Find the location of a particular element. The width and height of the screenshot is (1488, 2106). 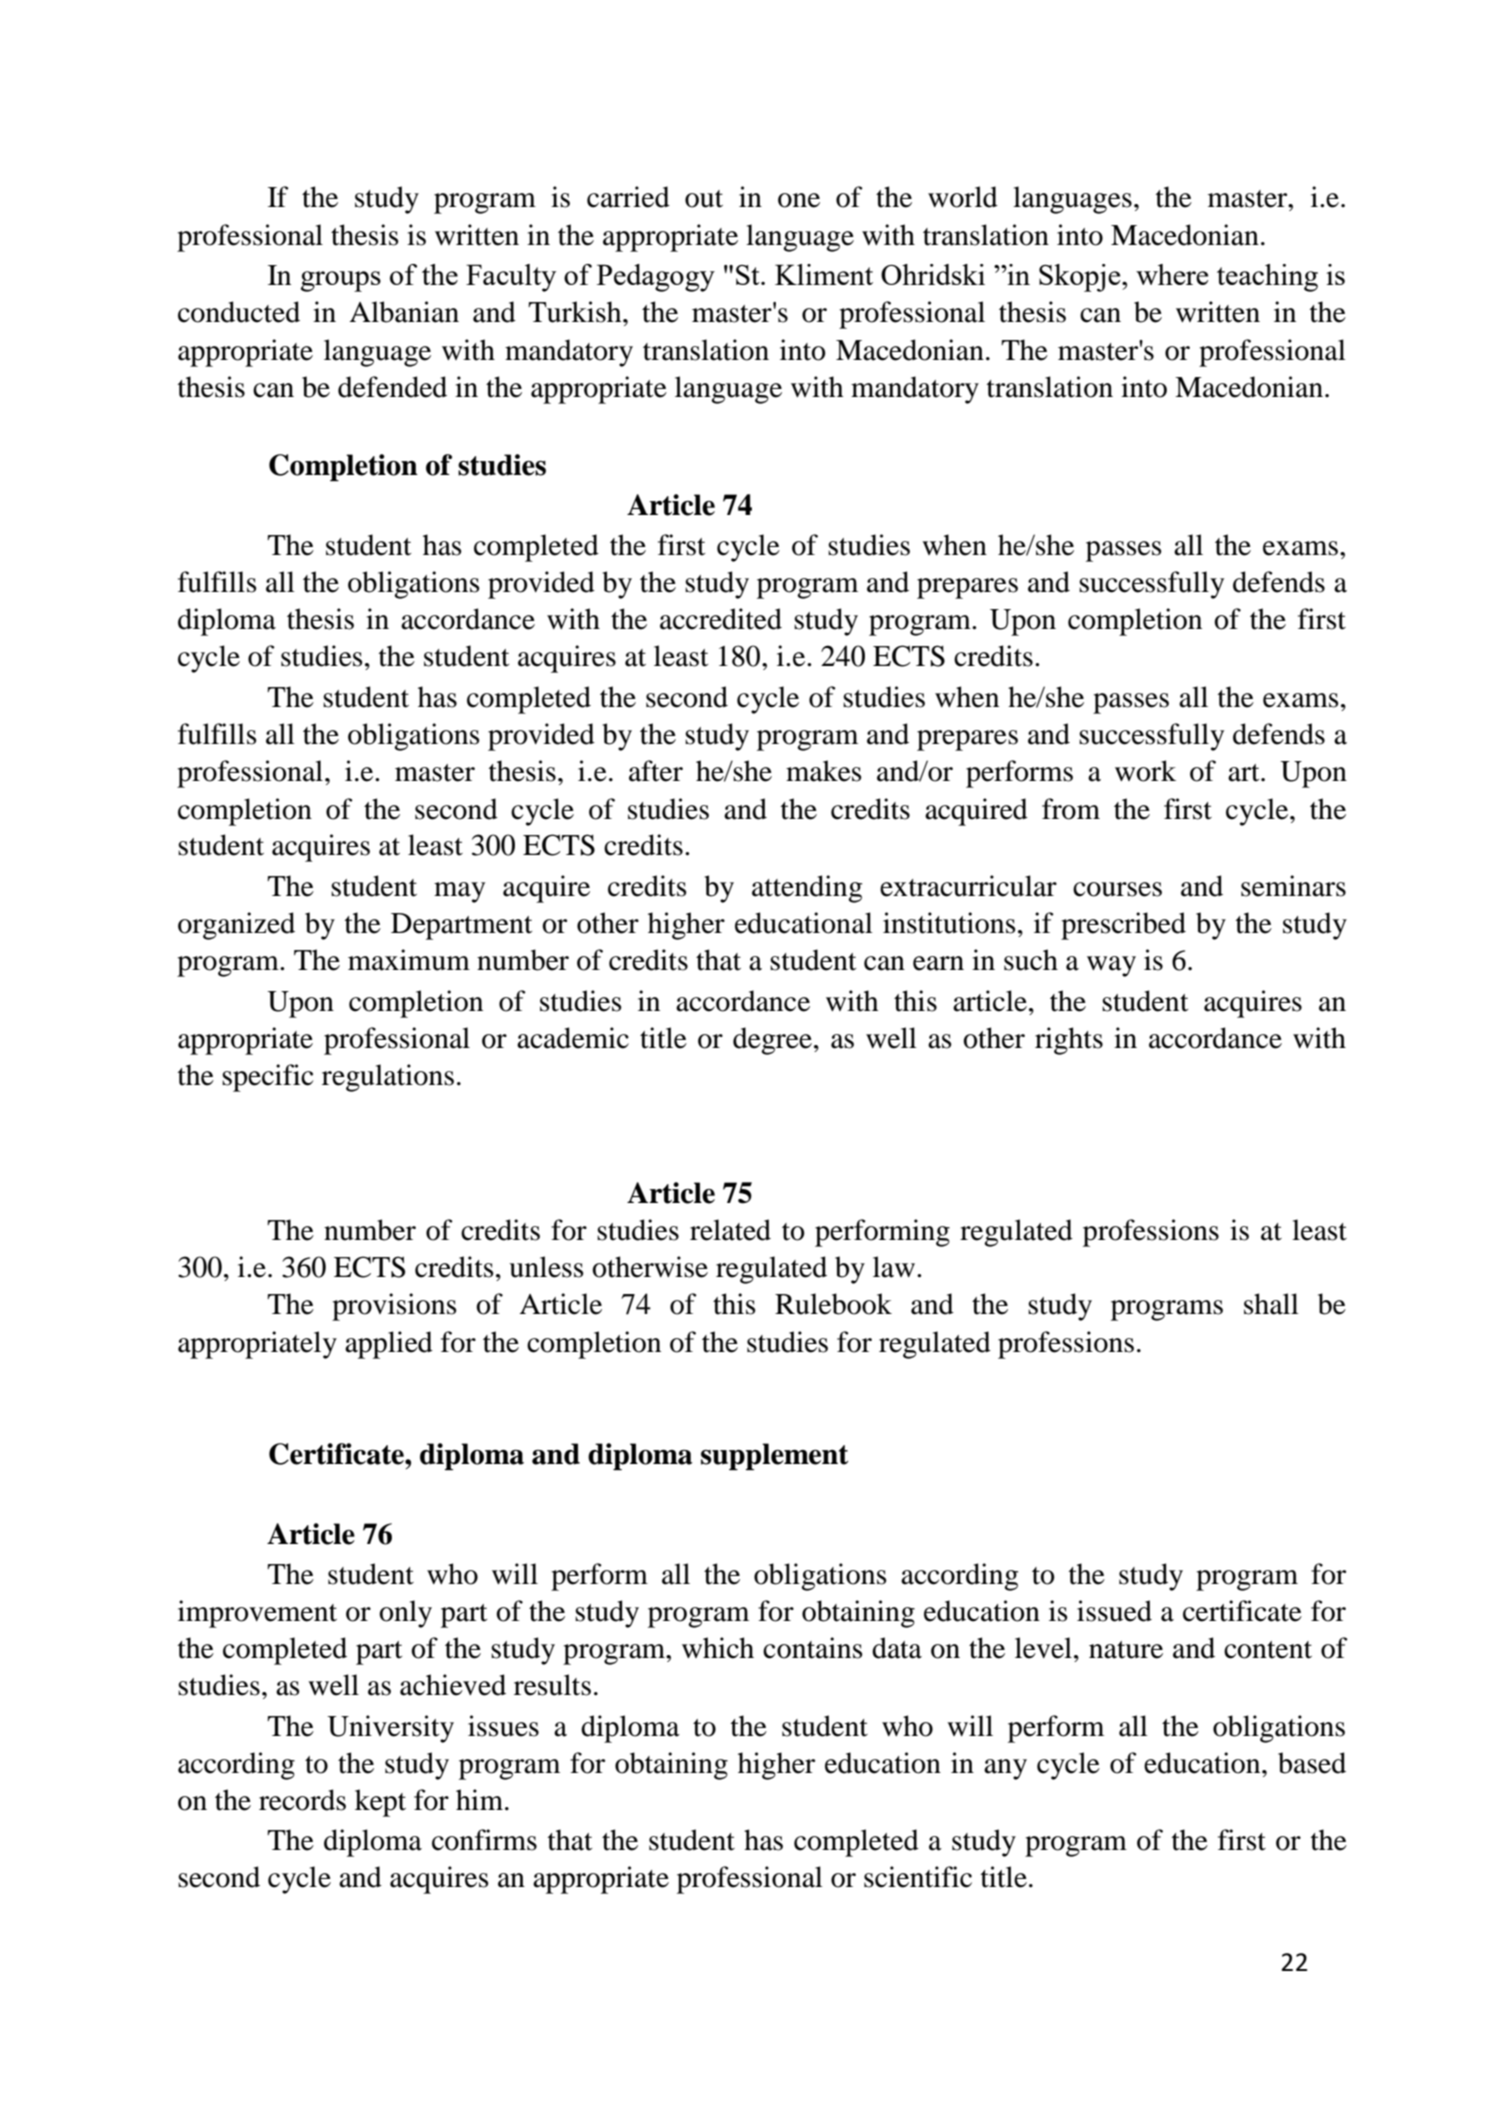

rights is located at coordinates (1069, 1041).
